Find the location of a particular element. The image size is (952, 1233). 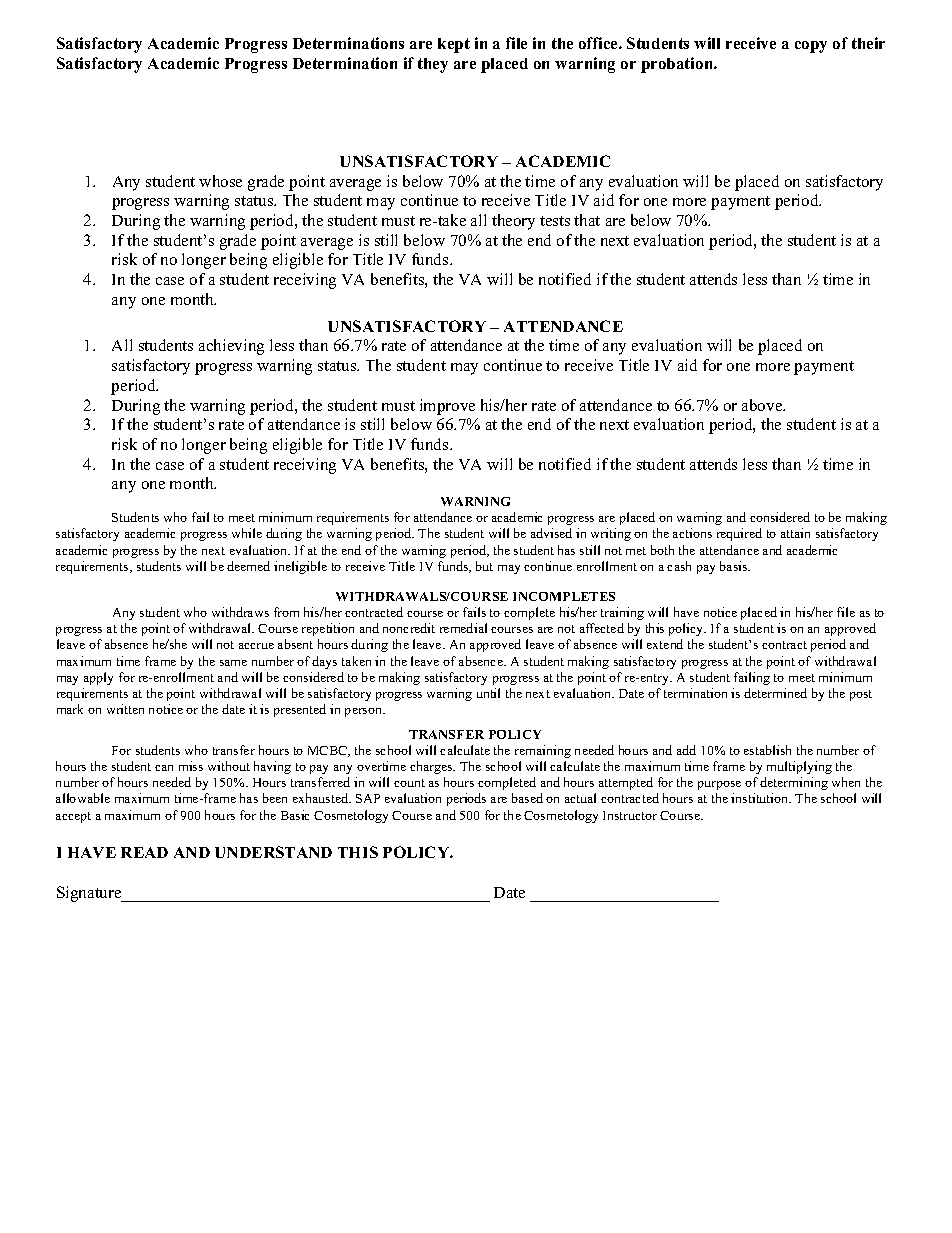

achieving is located at coordinates (231, 347).
